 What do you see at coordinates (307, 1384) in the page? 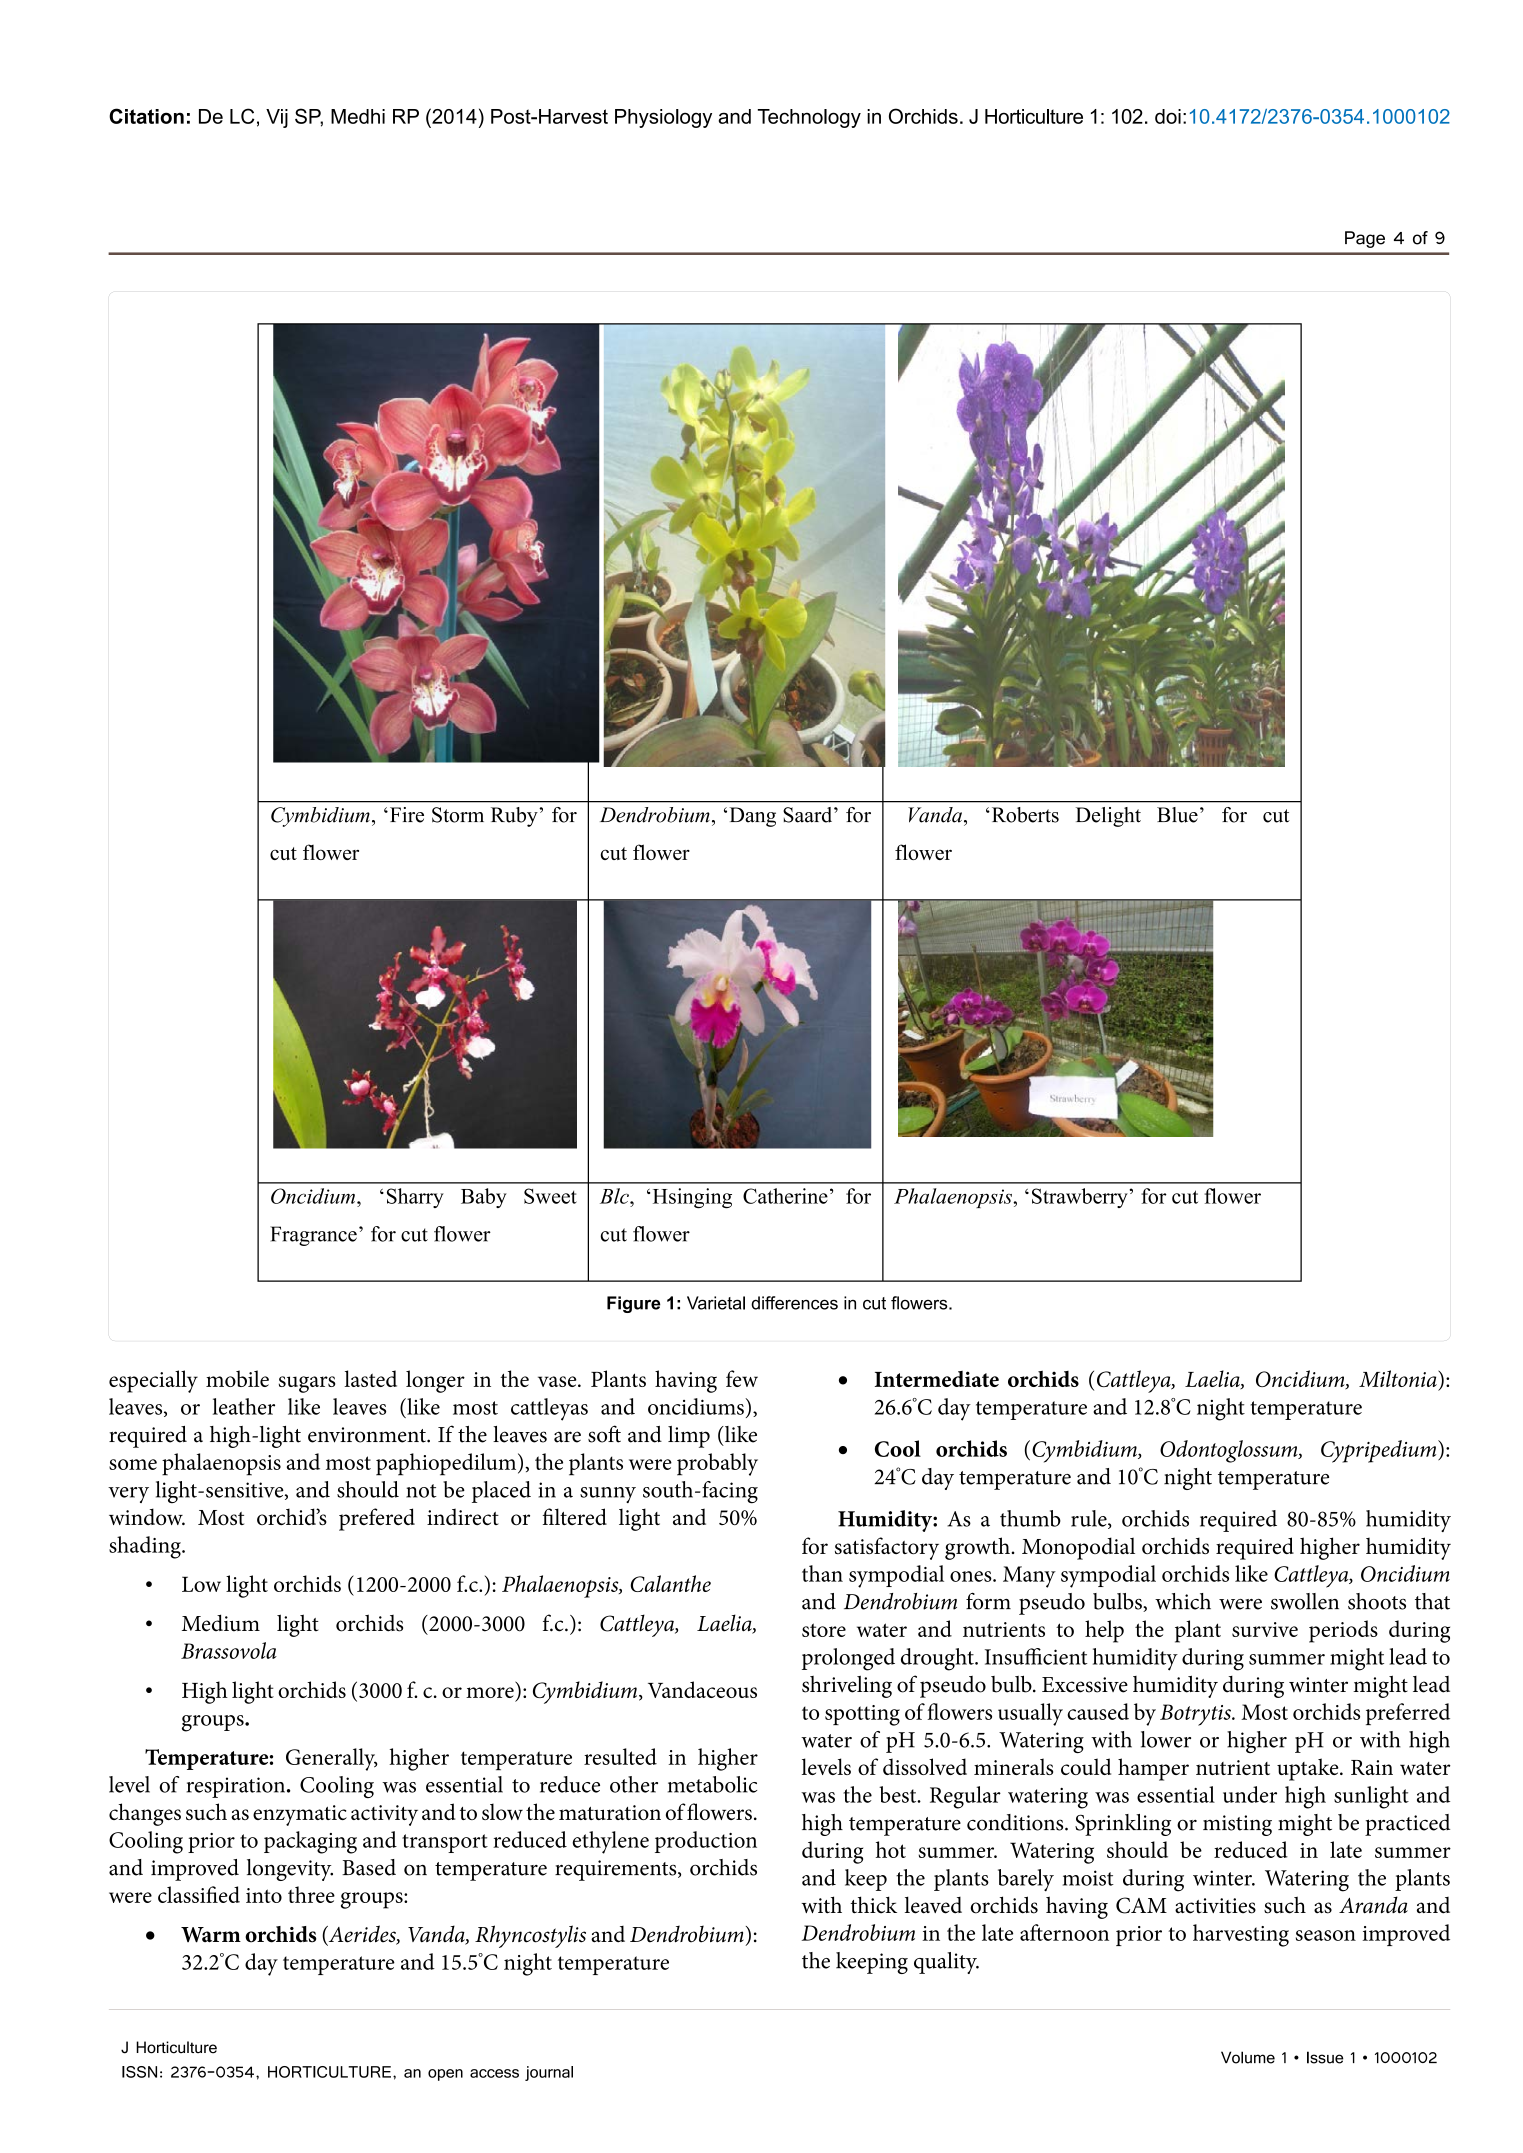
I see `sugars` at bounding box center [307, 1384].
